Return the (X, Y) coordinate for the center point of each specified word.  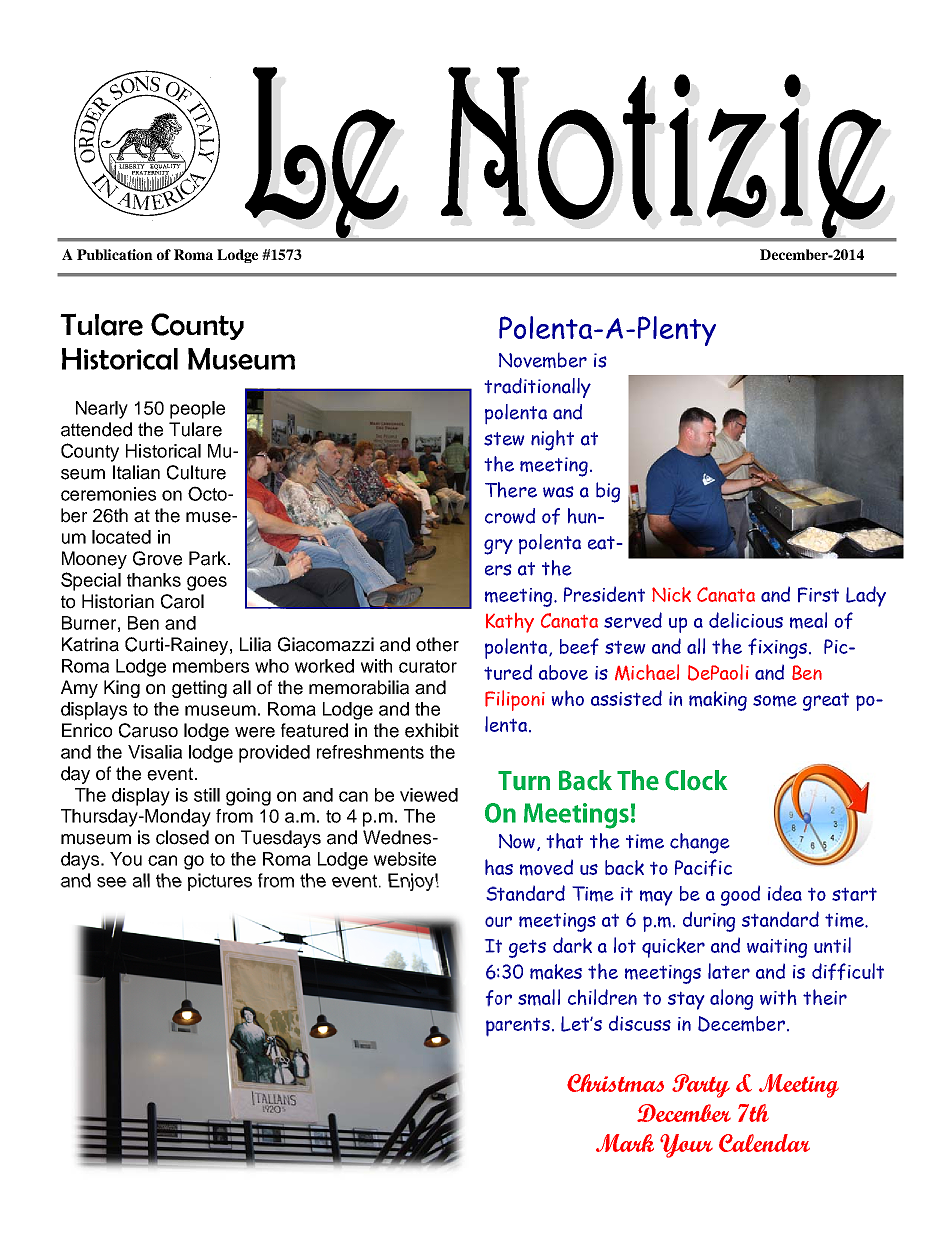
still (207, 795)
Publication (115, 254)
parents (518, 1027)
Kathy (510, 623)
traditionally (537, 388)
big (608, 492)
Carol (182, 601)
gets (527, 948)
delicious (746, 620)
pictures (220, 882)
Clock (696, 780)
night (552, 440)
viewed (429, 795)
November (543, 360)
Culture (196, 472)
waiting (777, 948)
